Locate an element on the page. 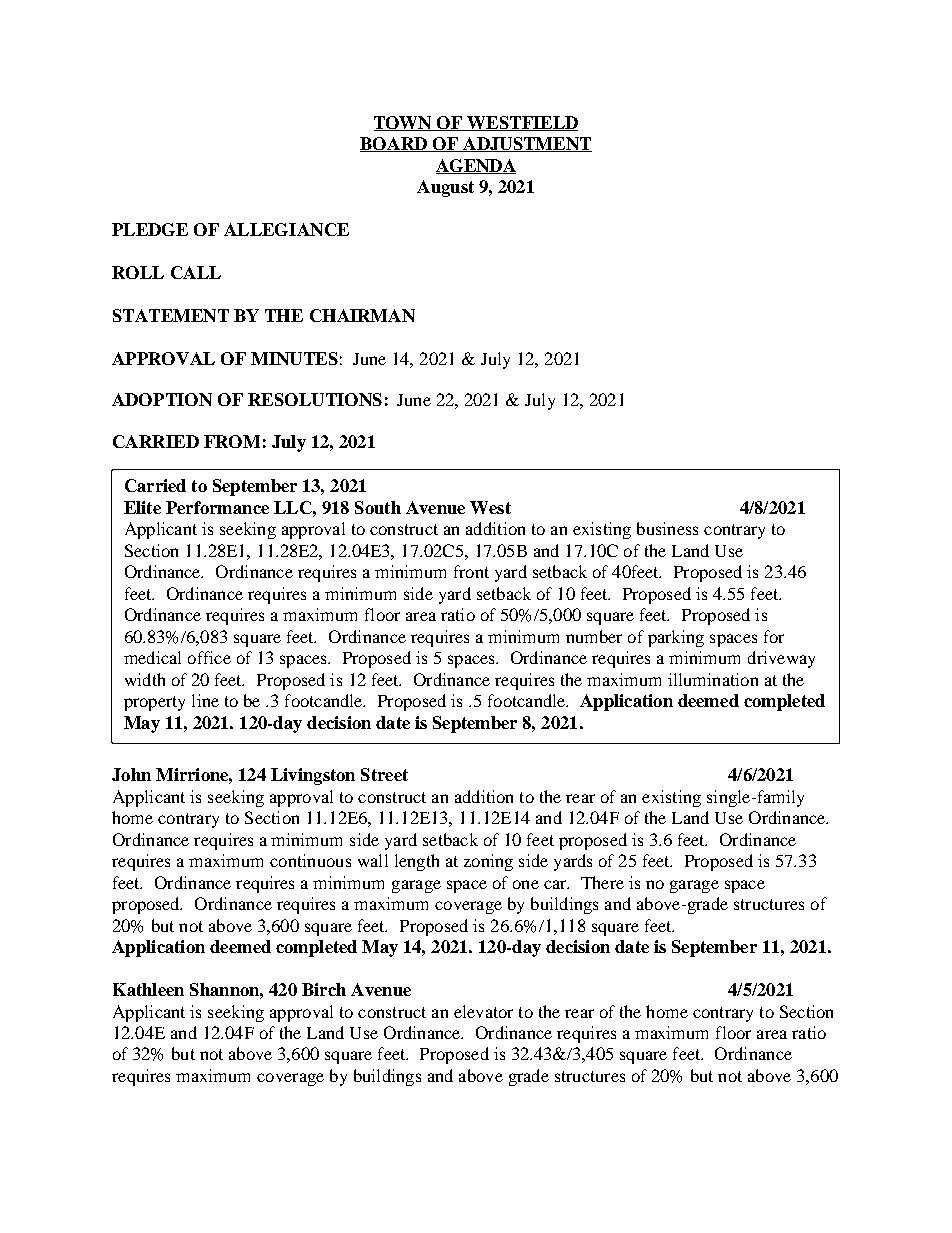 This document has width=952, height=1233. PLEDGE is located at coordinates (150, 229).
